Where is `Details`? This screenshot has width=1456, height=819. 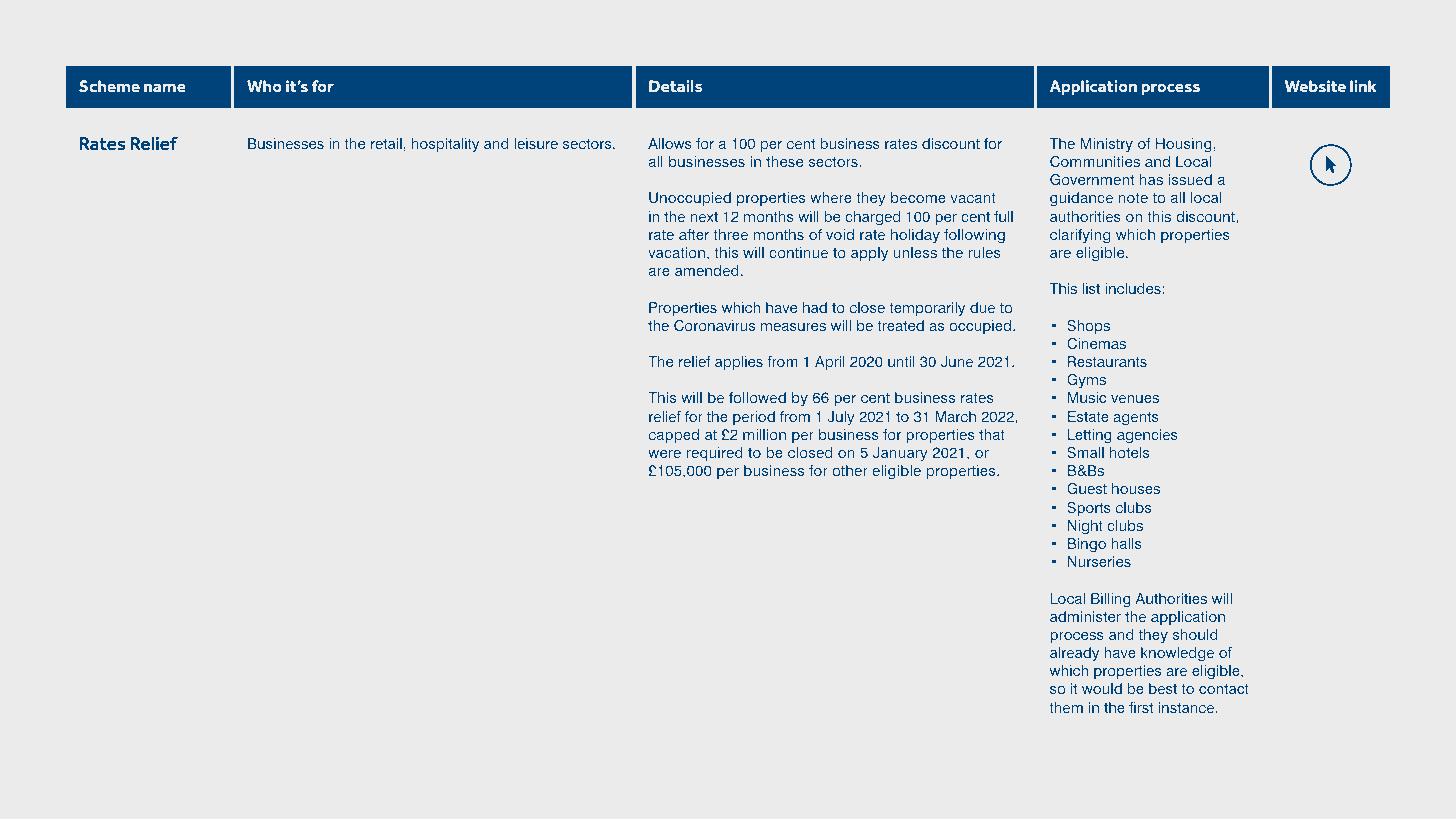 Details is located at coordinates (675, 86).
